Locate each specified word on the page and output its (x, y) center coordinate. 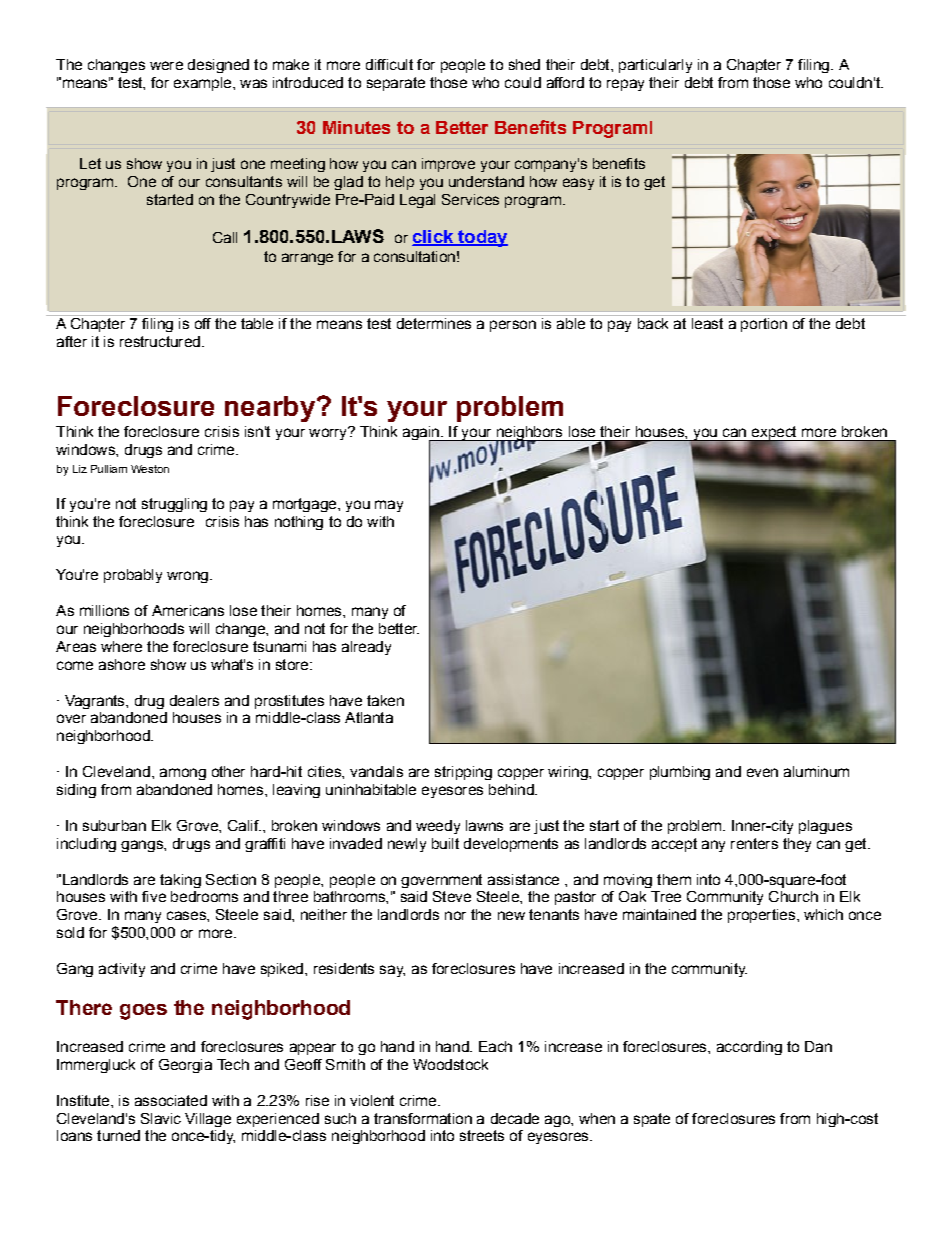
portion (764, 325)
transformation (423, 1118)
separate (396, 84)
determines (434, 323)
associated (171, 1100)
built (445, 843)
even (762, 772)
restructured (160, 341)
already (366, 648)
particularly (655, 66)
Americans (188, 610)
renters (754, 843)
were (166, 65)
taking (180, 881)
